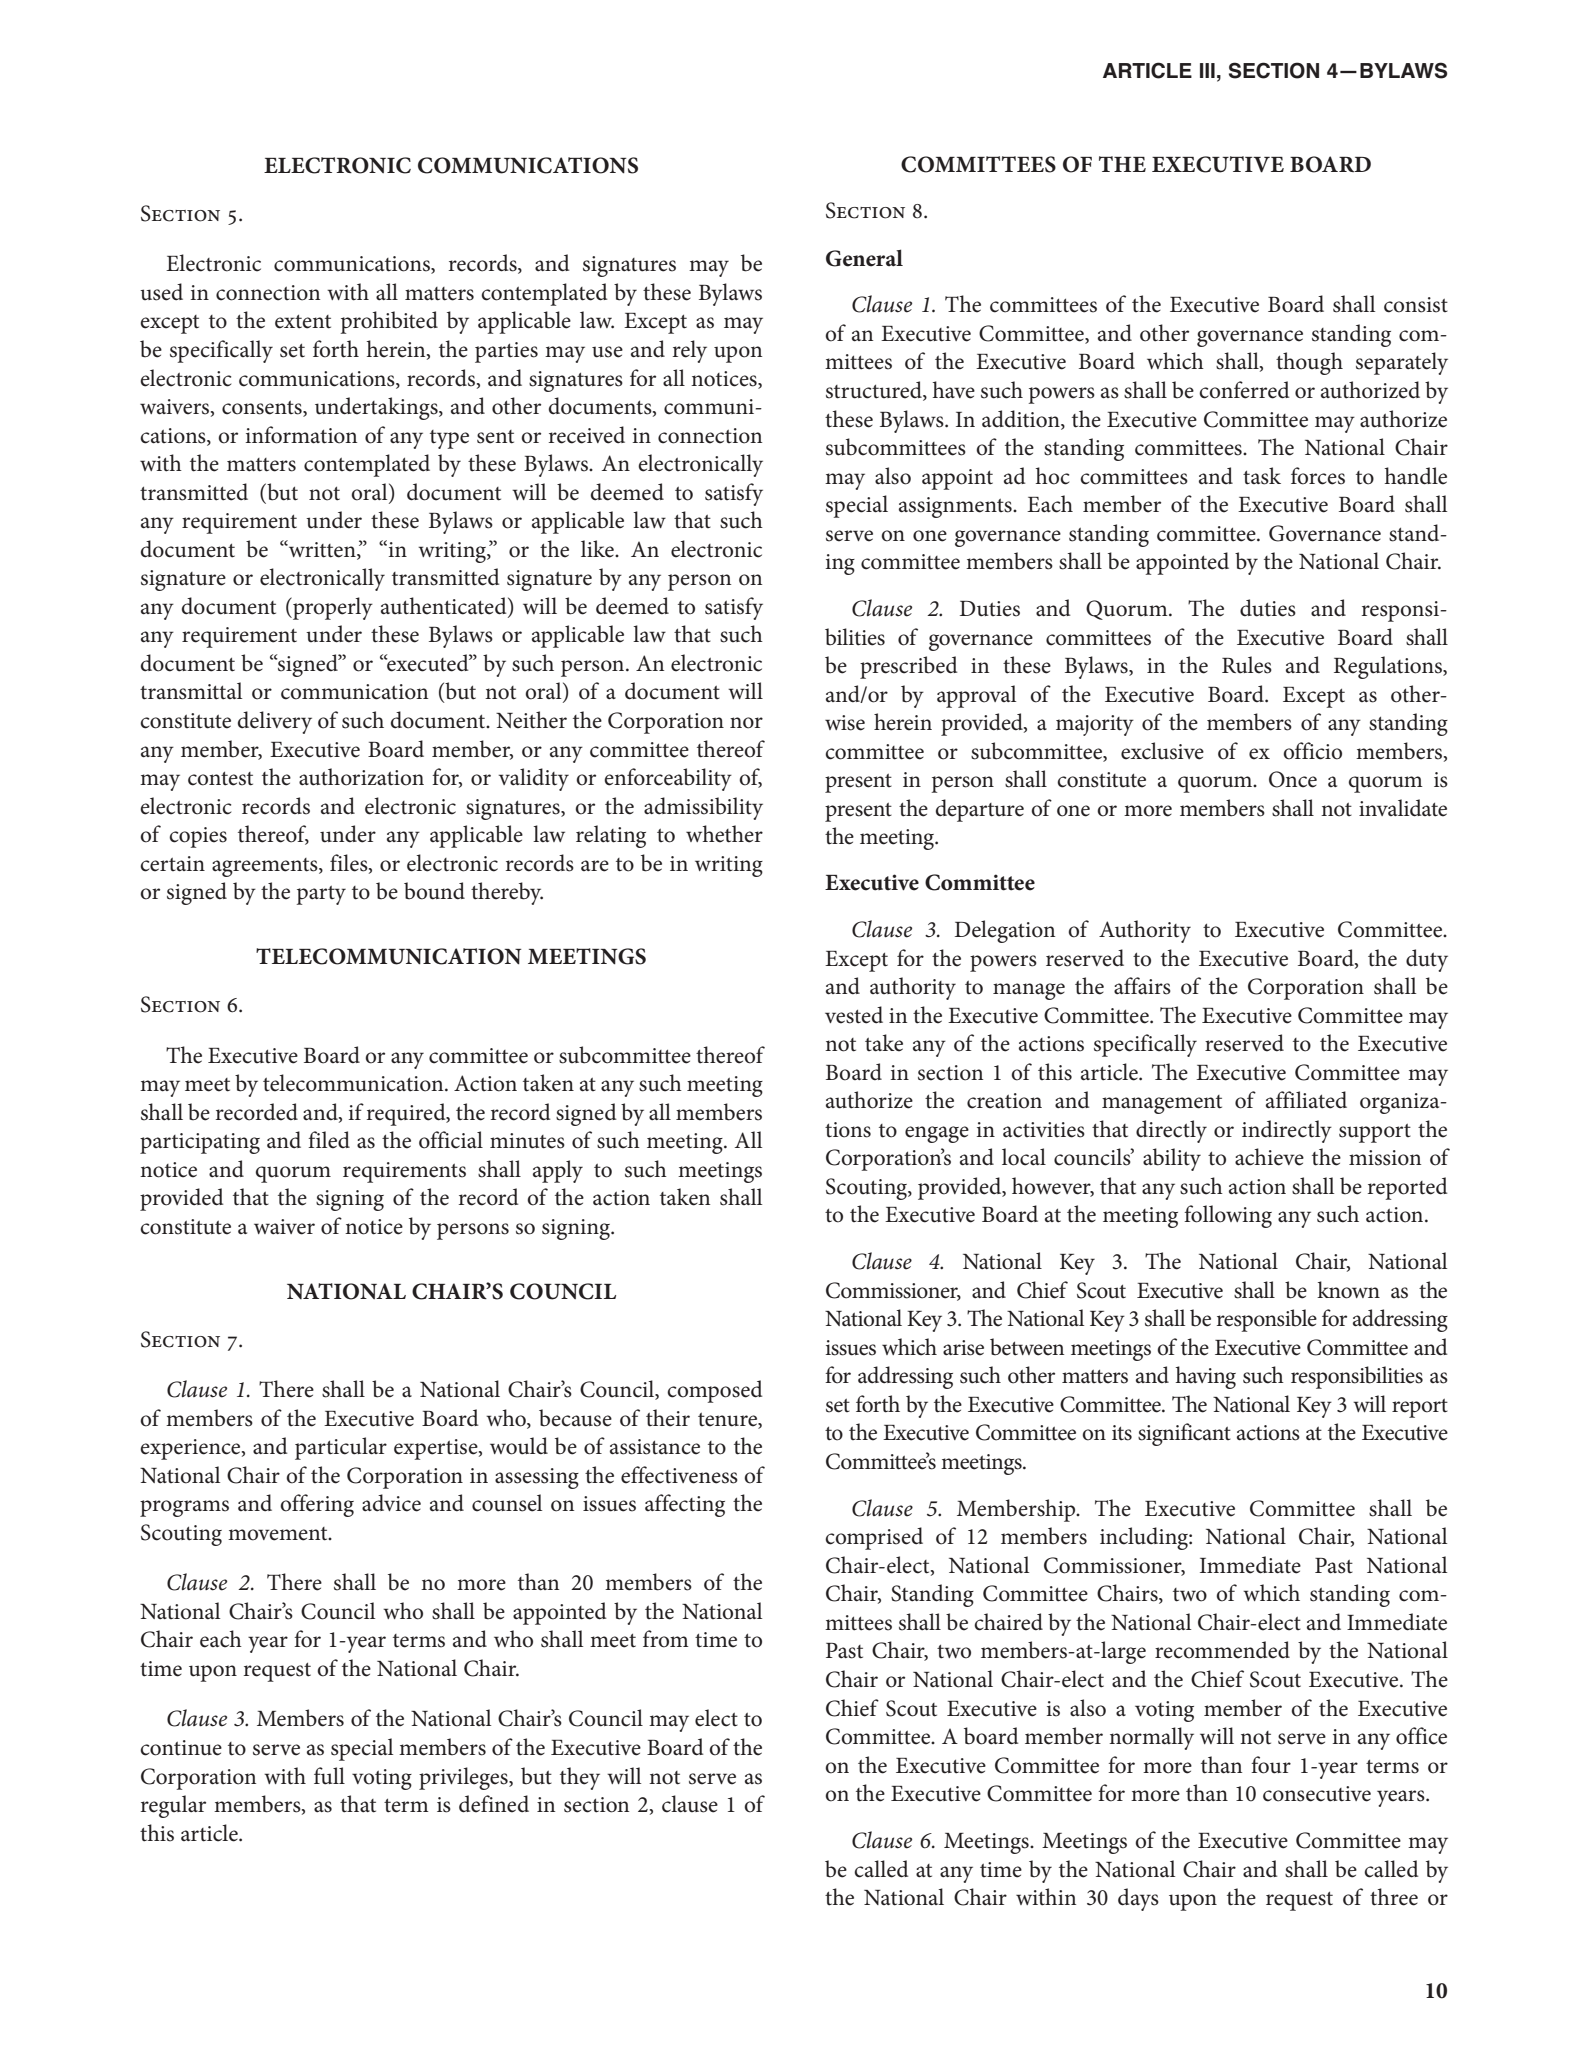 This screenshot has width=1588, height=2055. What do you see at coordinates (303, 322) in the screenshot?
I see `extent` at bounding box center [303, 322].
